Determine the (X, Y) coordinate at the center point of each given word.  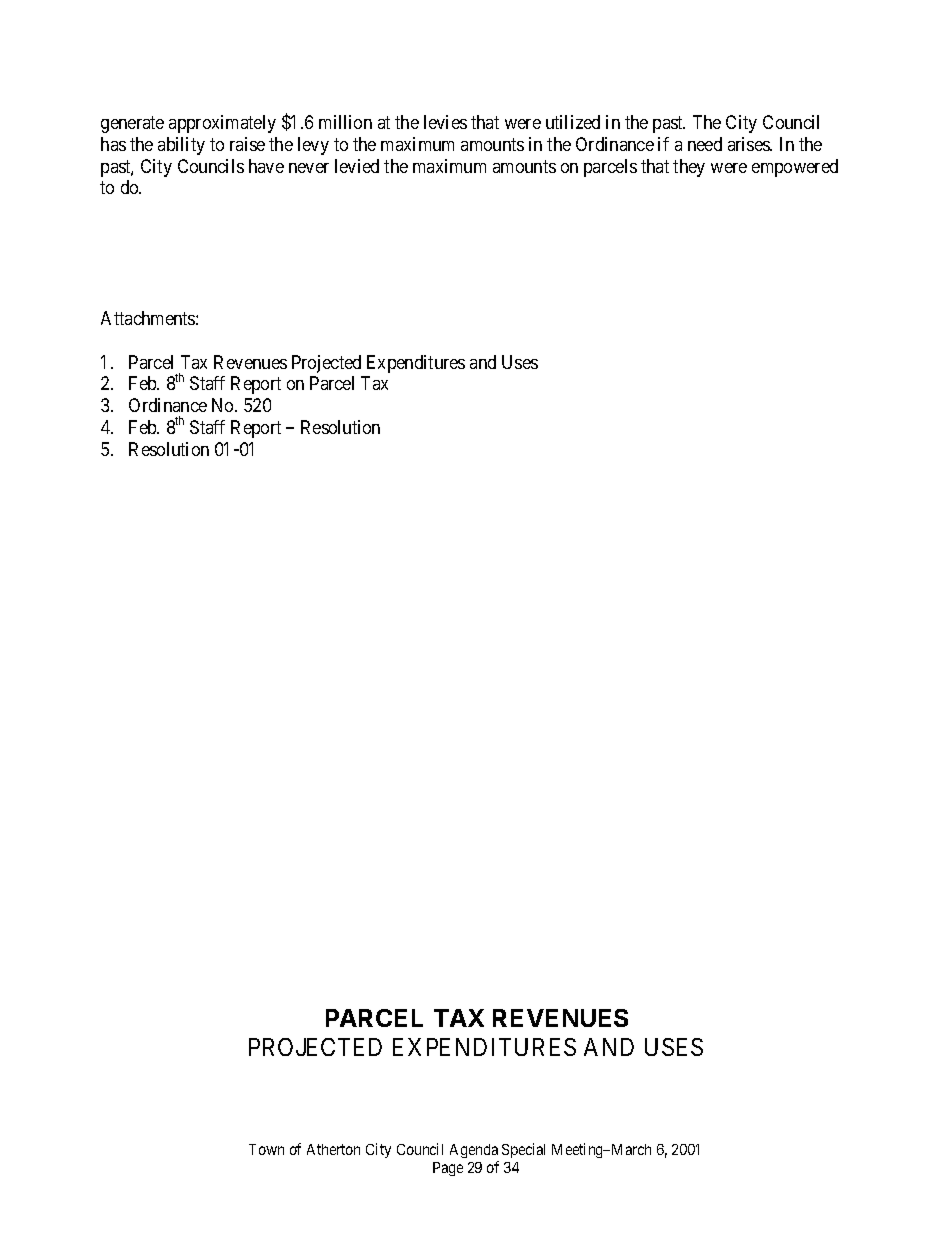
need (705, 144)
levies (445, 122)
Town (266, 1149)
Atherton (333, 1149)
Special (523, 1150)
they (689, 168)
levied (357, 166)
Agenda (474, 1151)
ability (181, 146)
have (266, 166)
